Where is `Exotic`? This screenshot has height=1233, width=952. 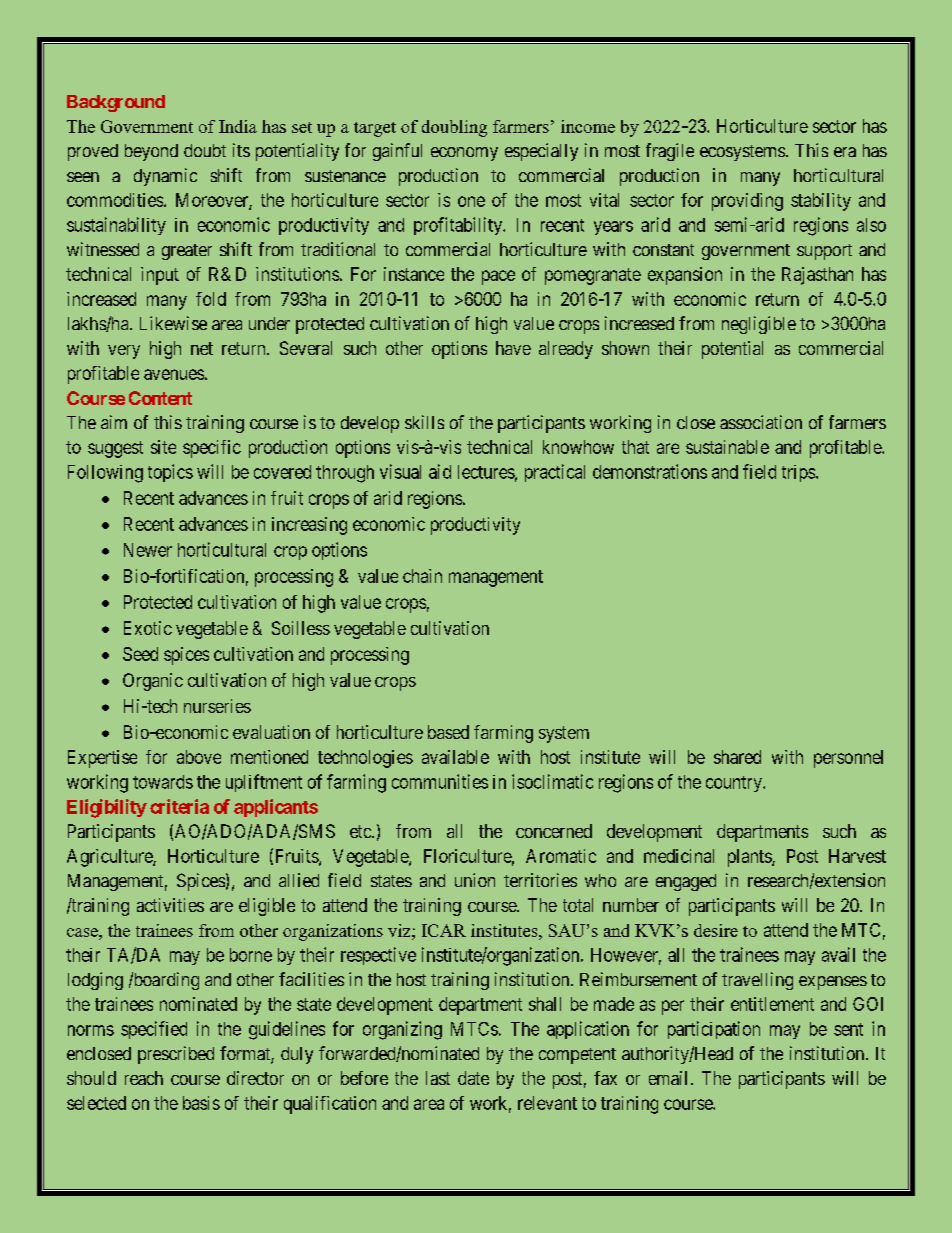 Exotic is located at coordinates (148, 628).
